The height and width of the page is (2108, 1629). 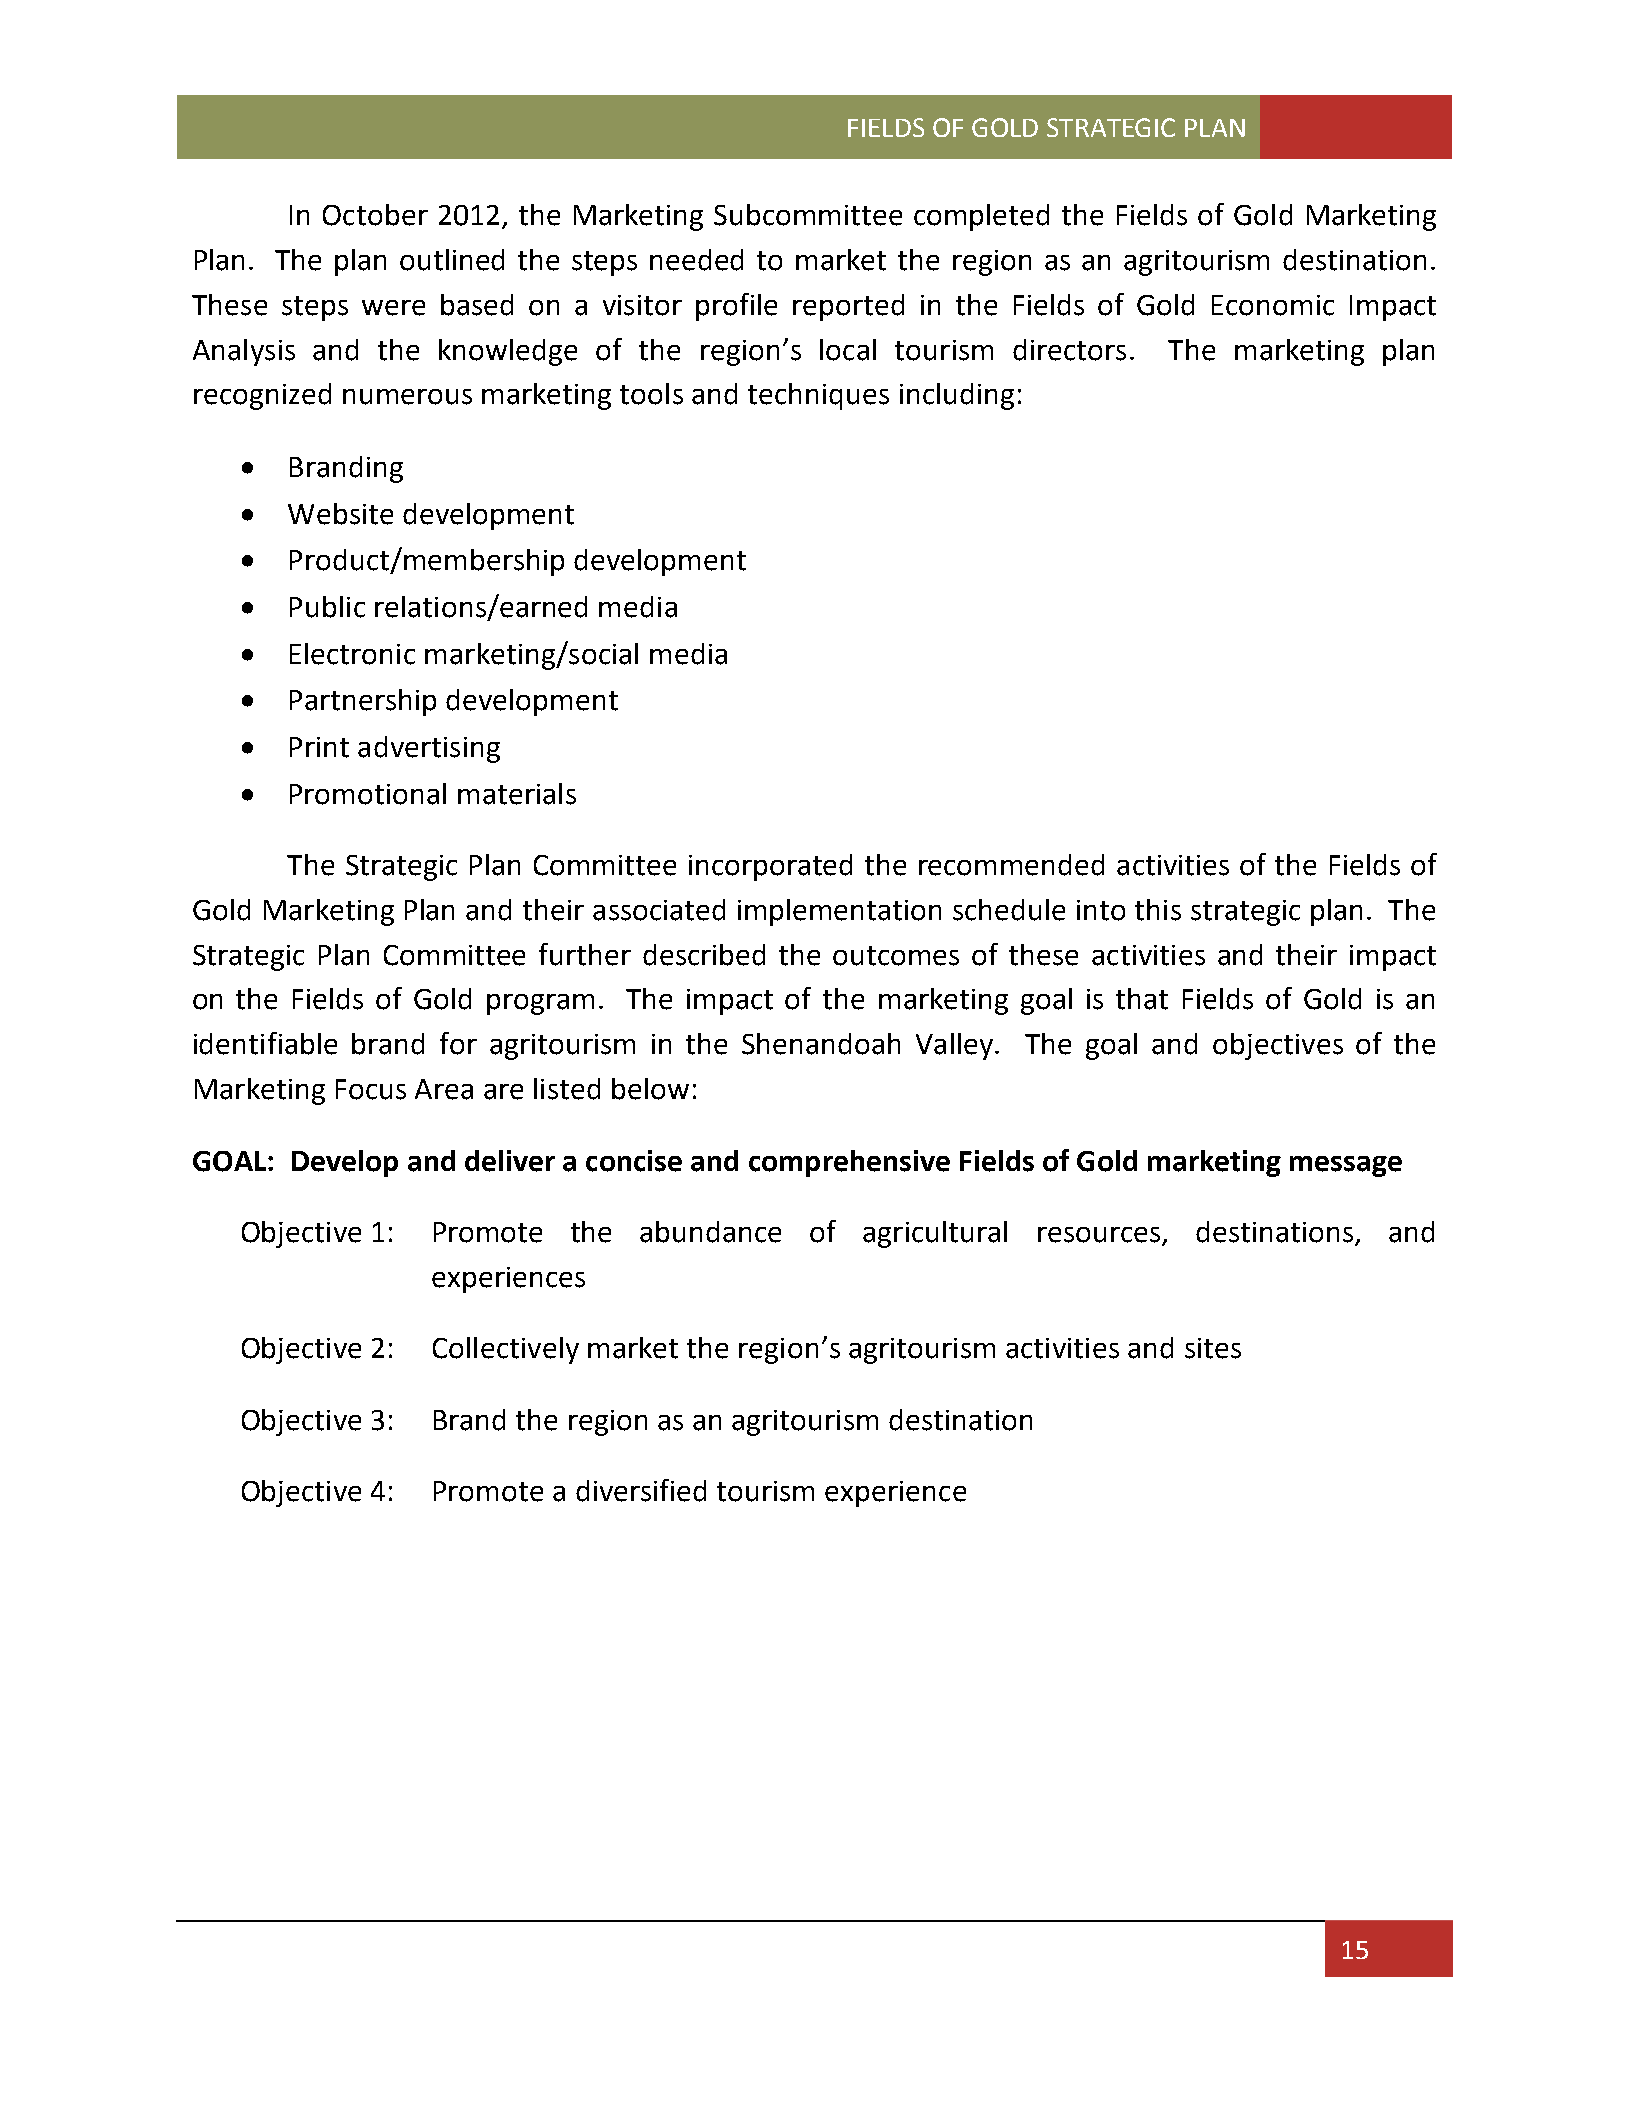 I want to click on diversified, so click(x=641, y=1490).
